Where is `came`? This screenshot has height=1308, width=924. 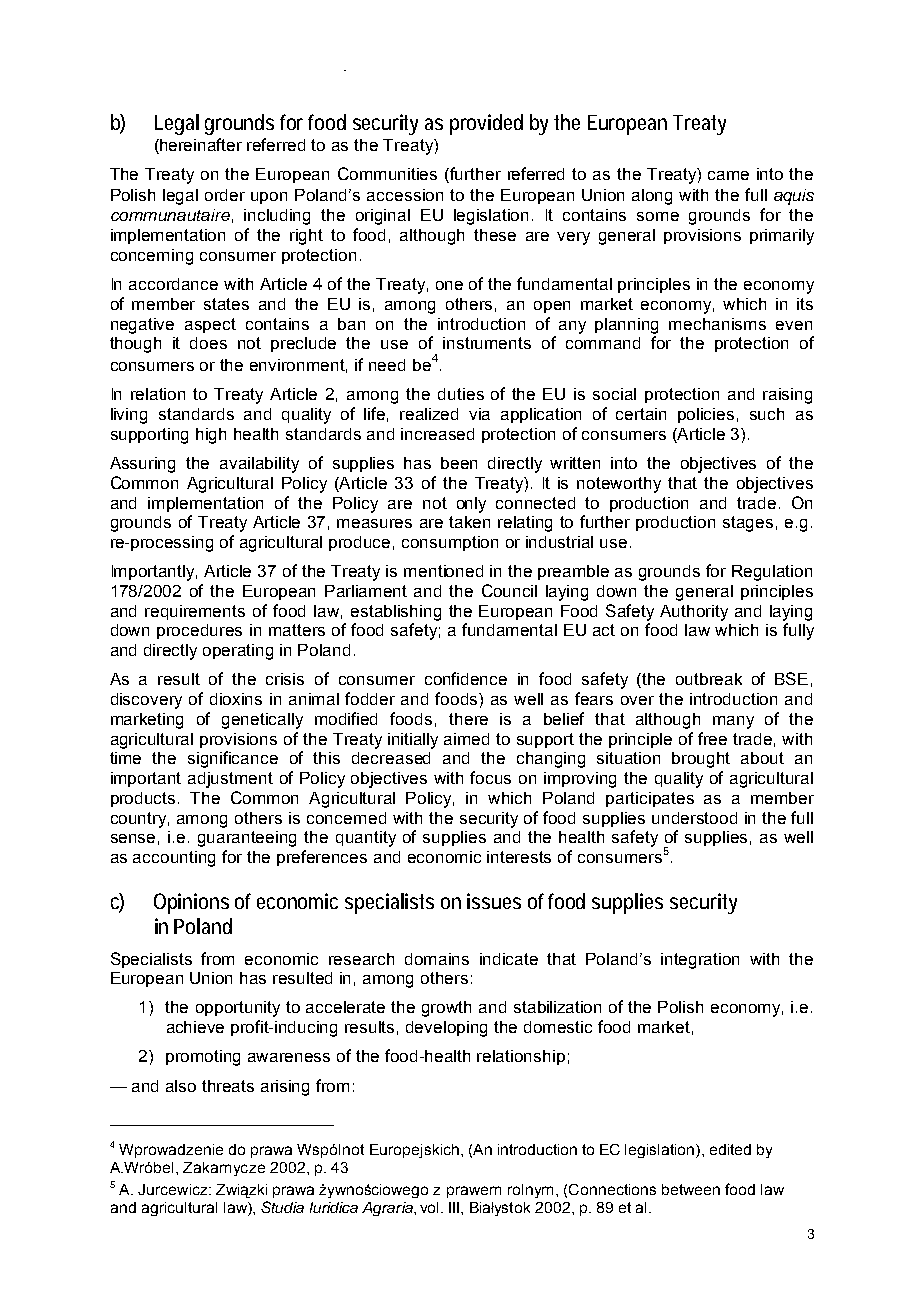 came is located at coordinates (728, 175).
